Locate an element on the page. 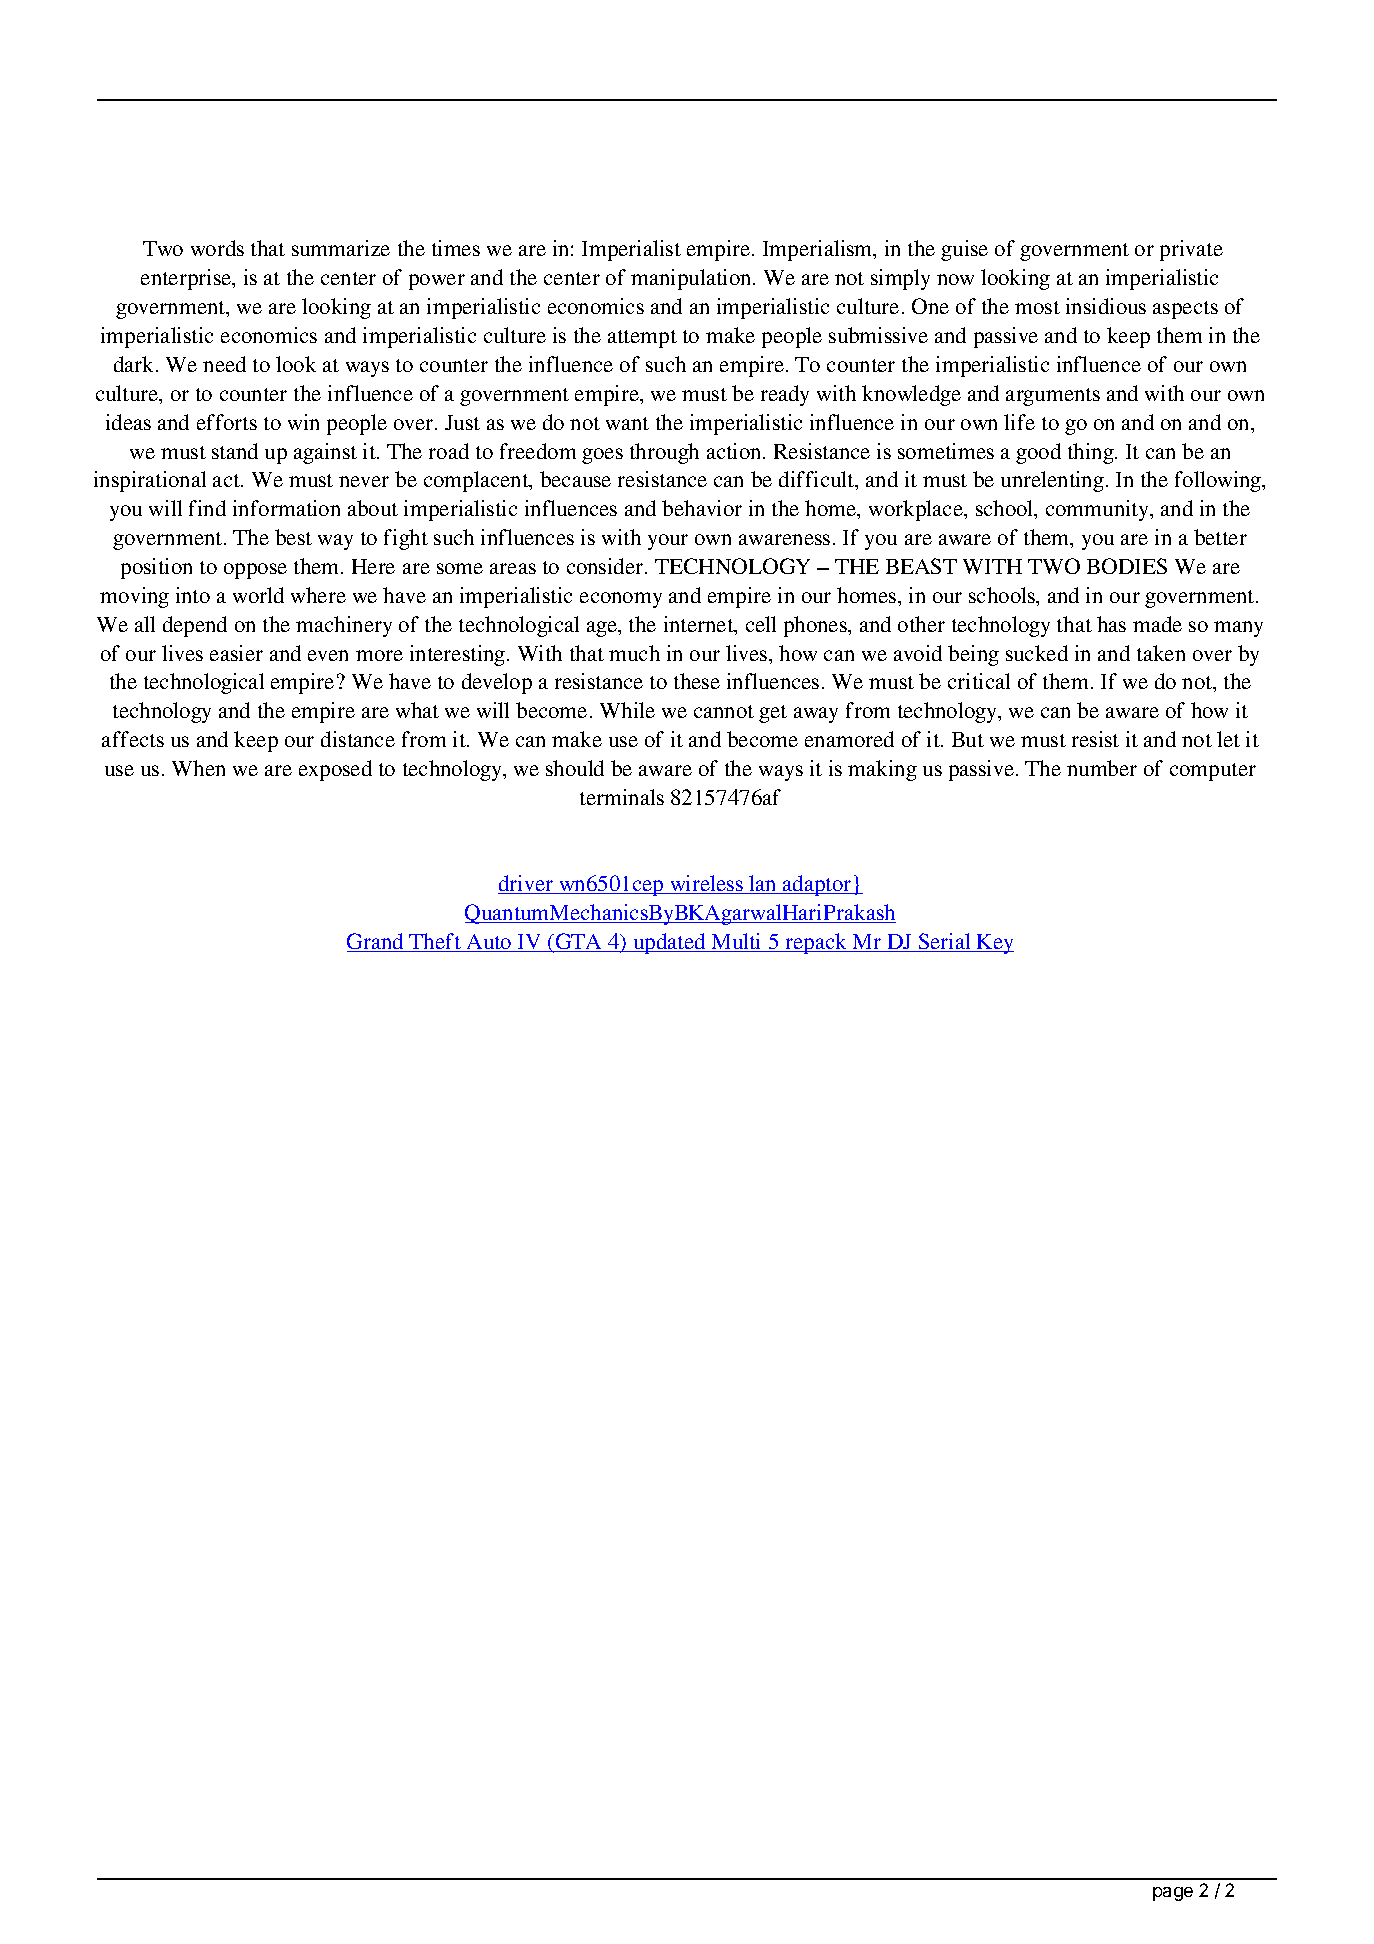 This document has width=1374, height=1944. Grand is located at coordinates (376, 942).
